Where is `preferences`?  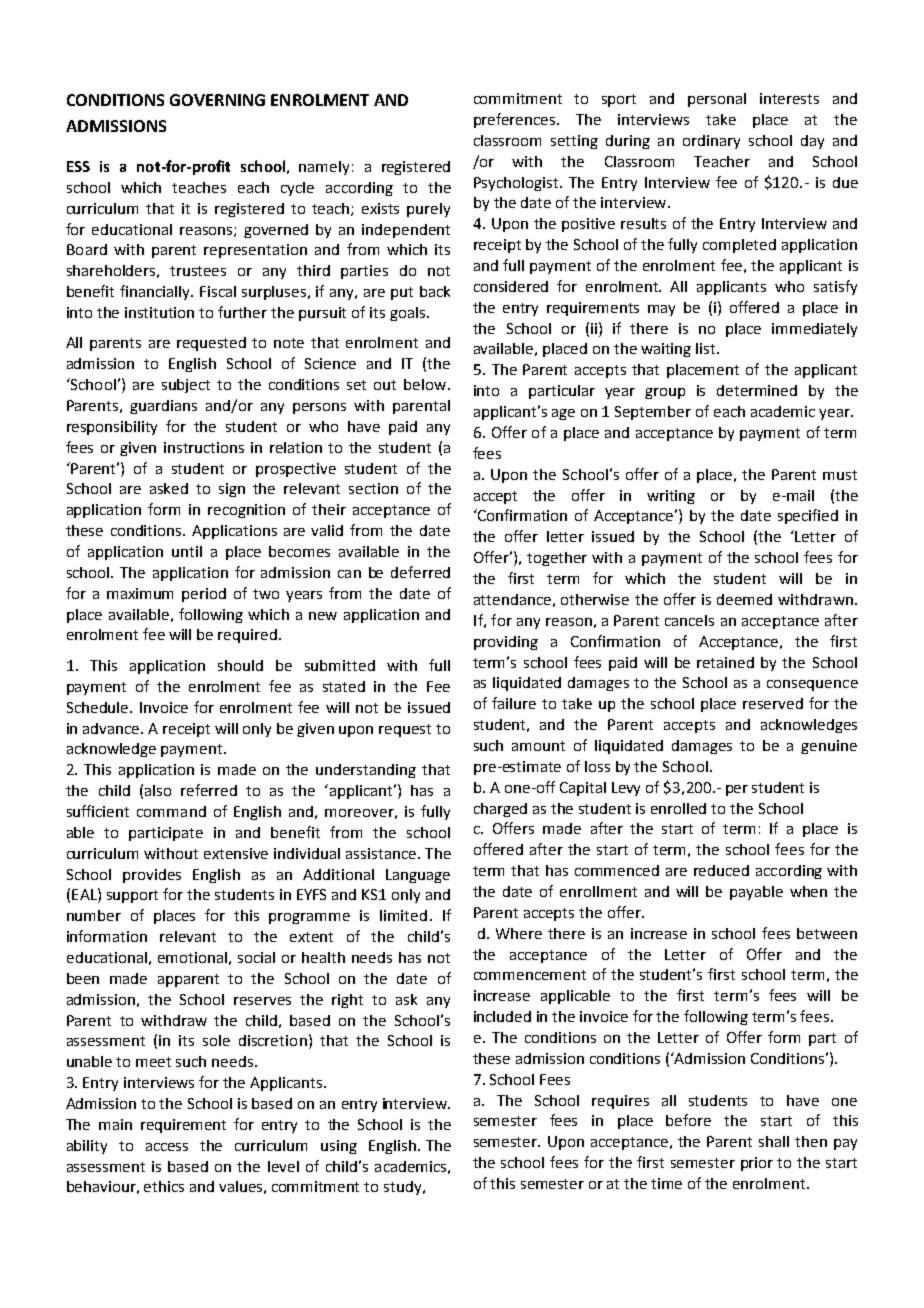 preferences is located at coordinates (516, 120).
